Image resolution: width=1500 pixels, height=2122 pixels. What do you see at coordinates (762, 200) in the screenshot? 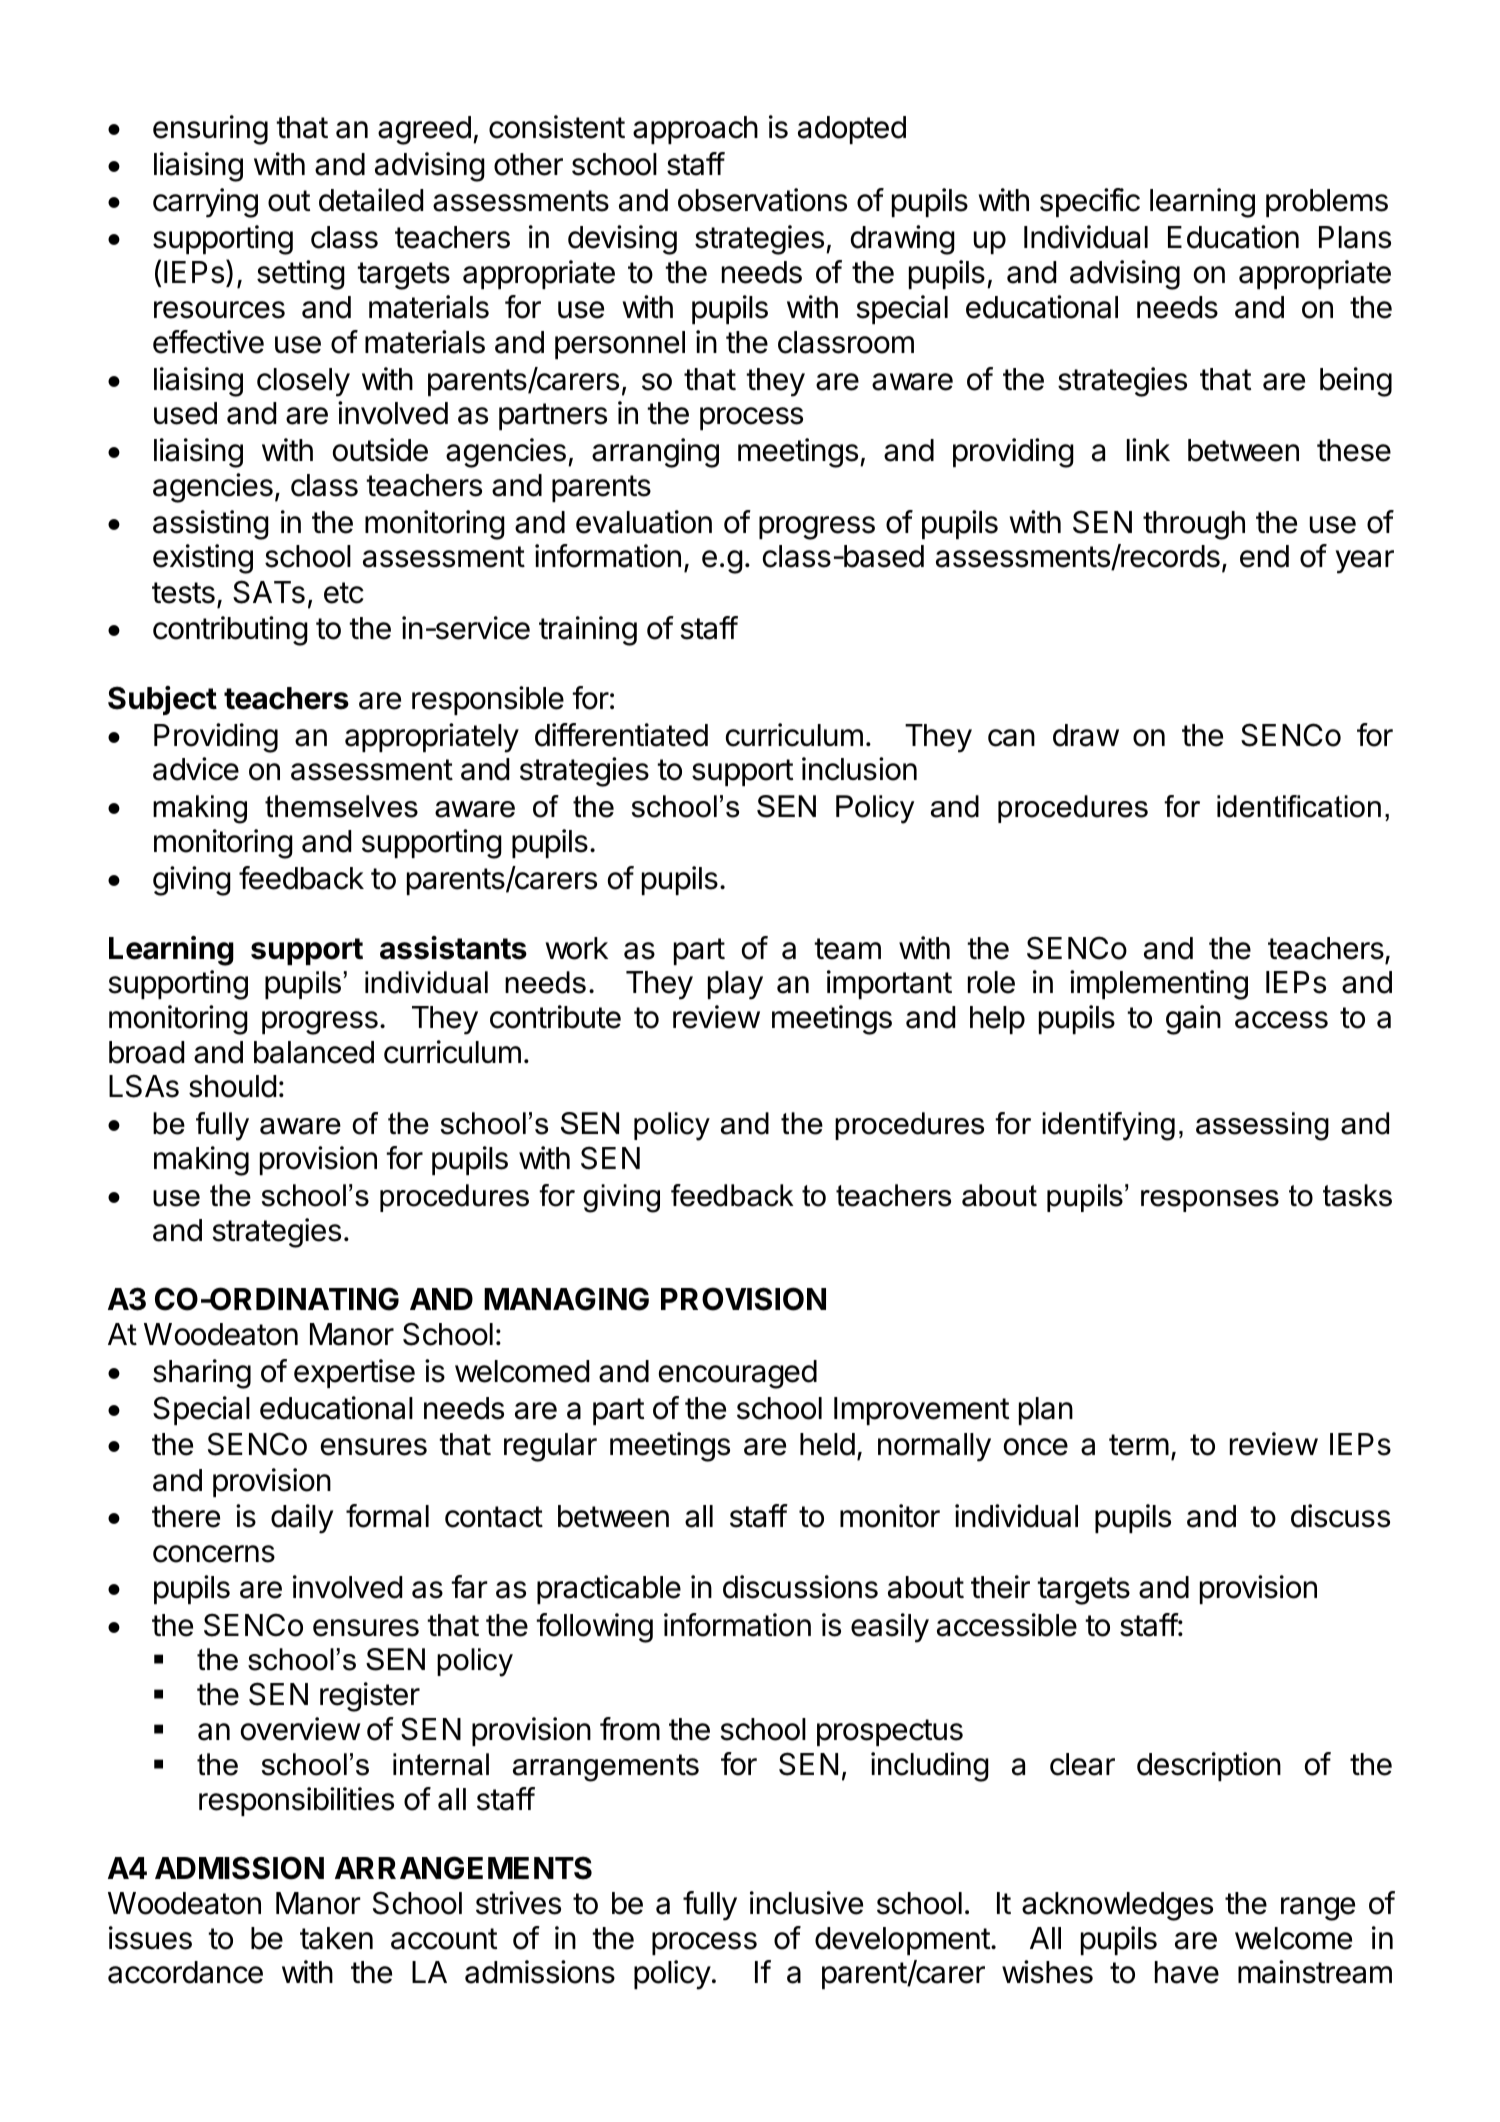
I see `observations` at bounding box center [762, 200].
